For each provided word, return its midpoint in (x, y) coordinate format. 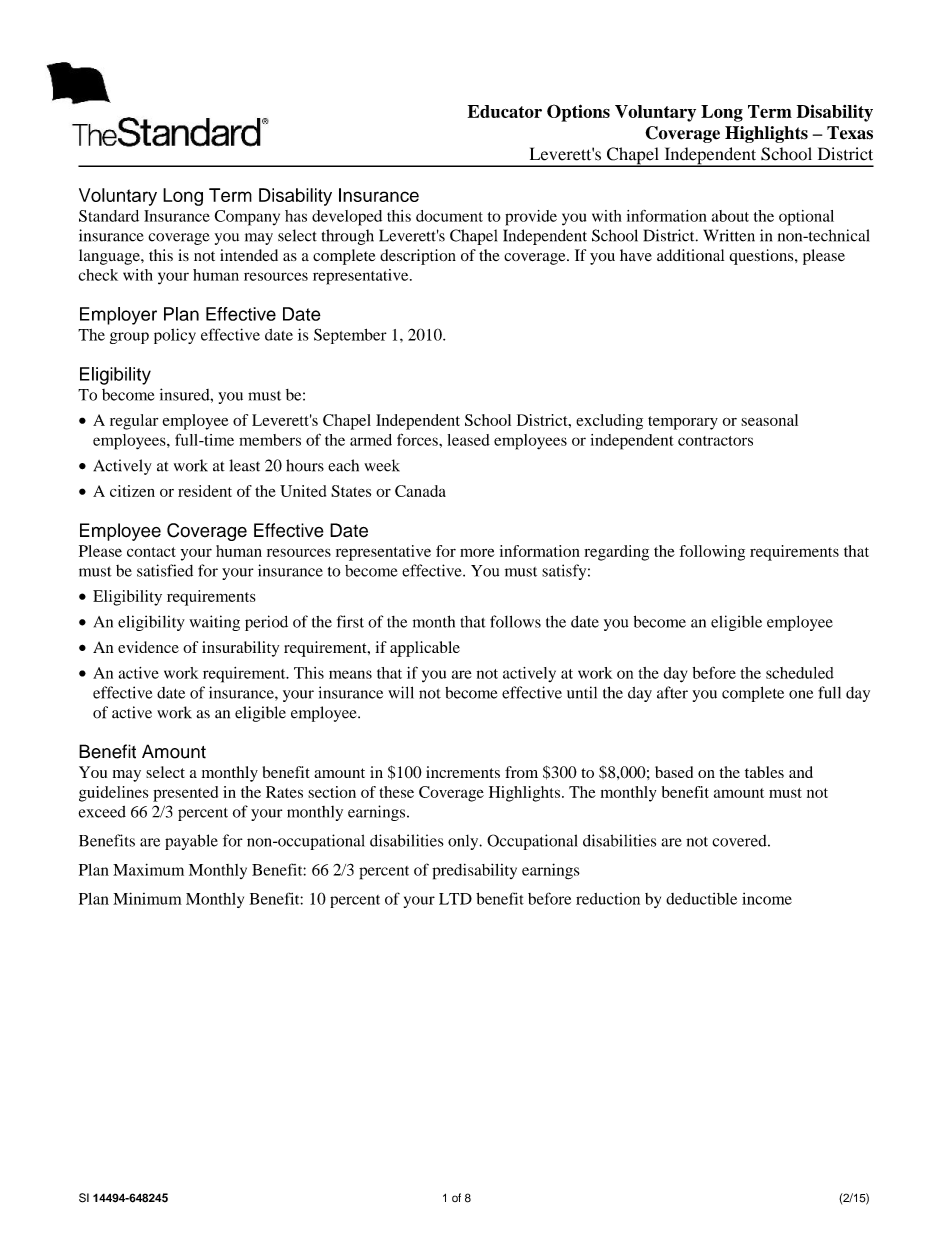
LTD (455, 899)
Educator (505, 111)
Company (247, 218)
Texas (850, 133)
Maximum (148, 870)
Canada (420, 491)
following (712, 553)
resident (205, 491)
